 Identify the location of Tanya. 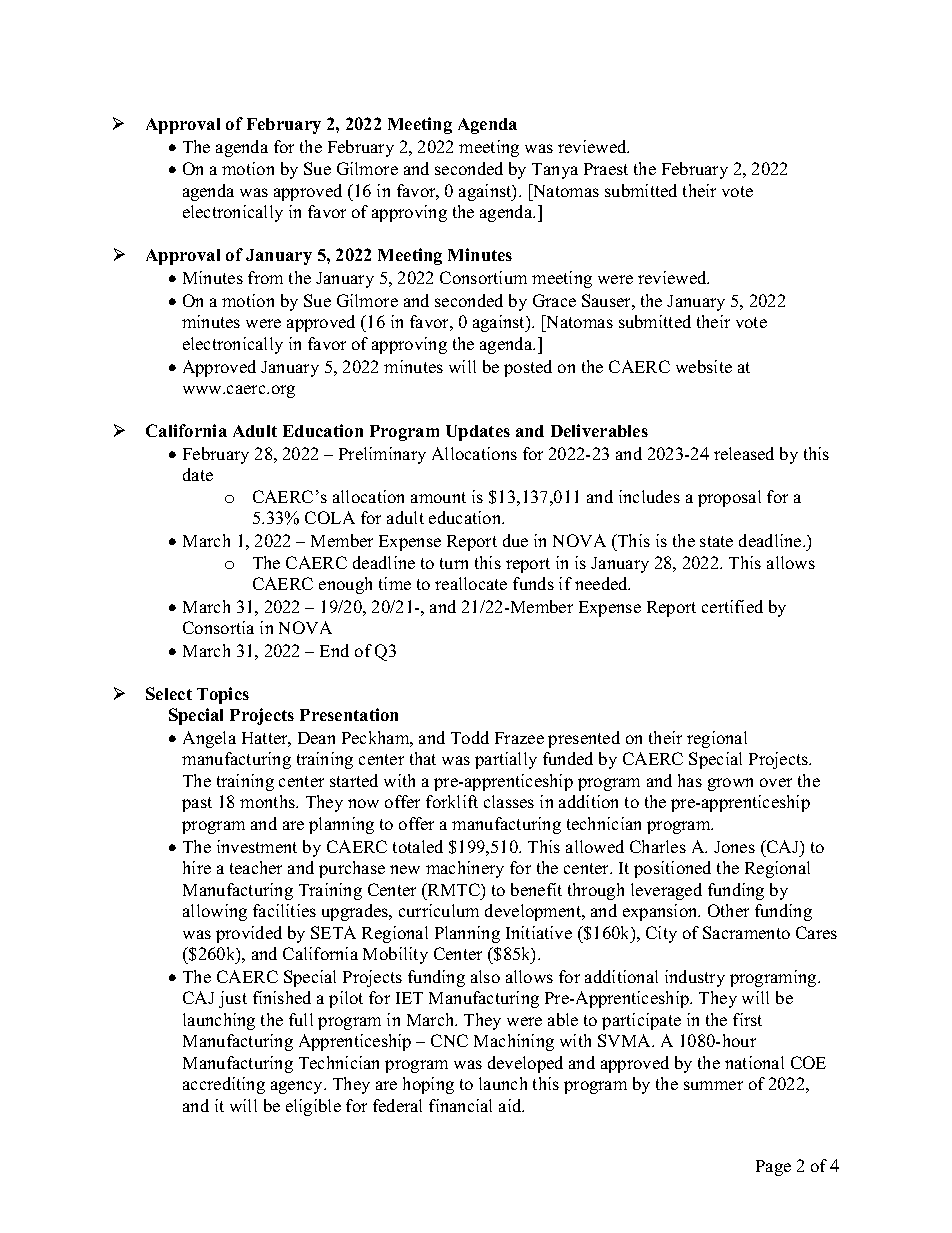
(555, 171).
